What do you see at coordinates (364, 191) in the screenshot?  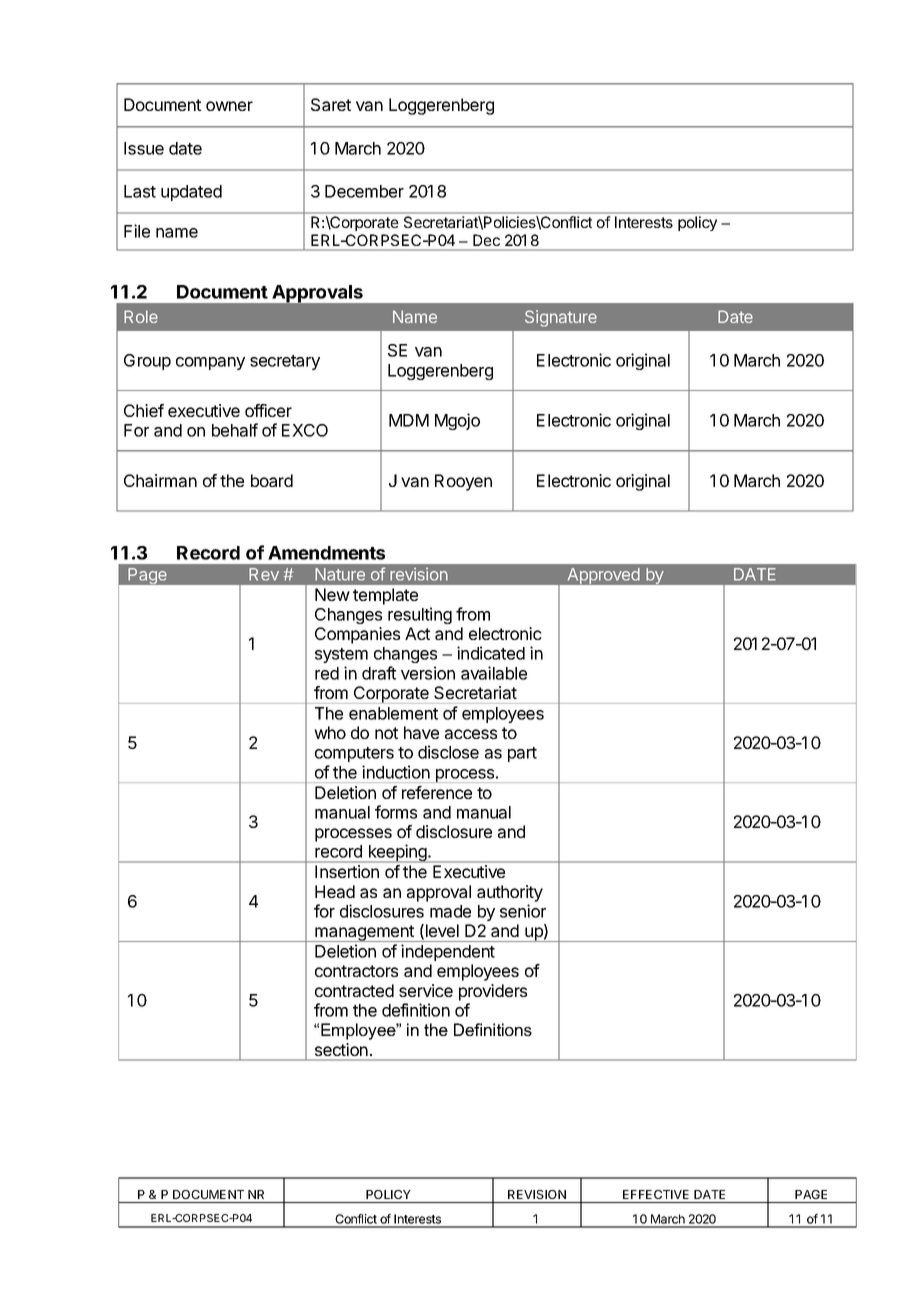 I see `December` at bounding box center [364, 191].
